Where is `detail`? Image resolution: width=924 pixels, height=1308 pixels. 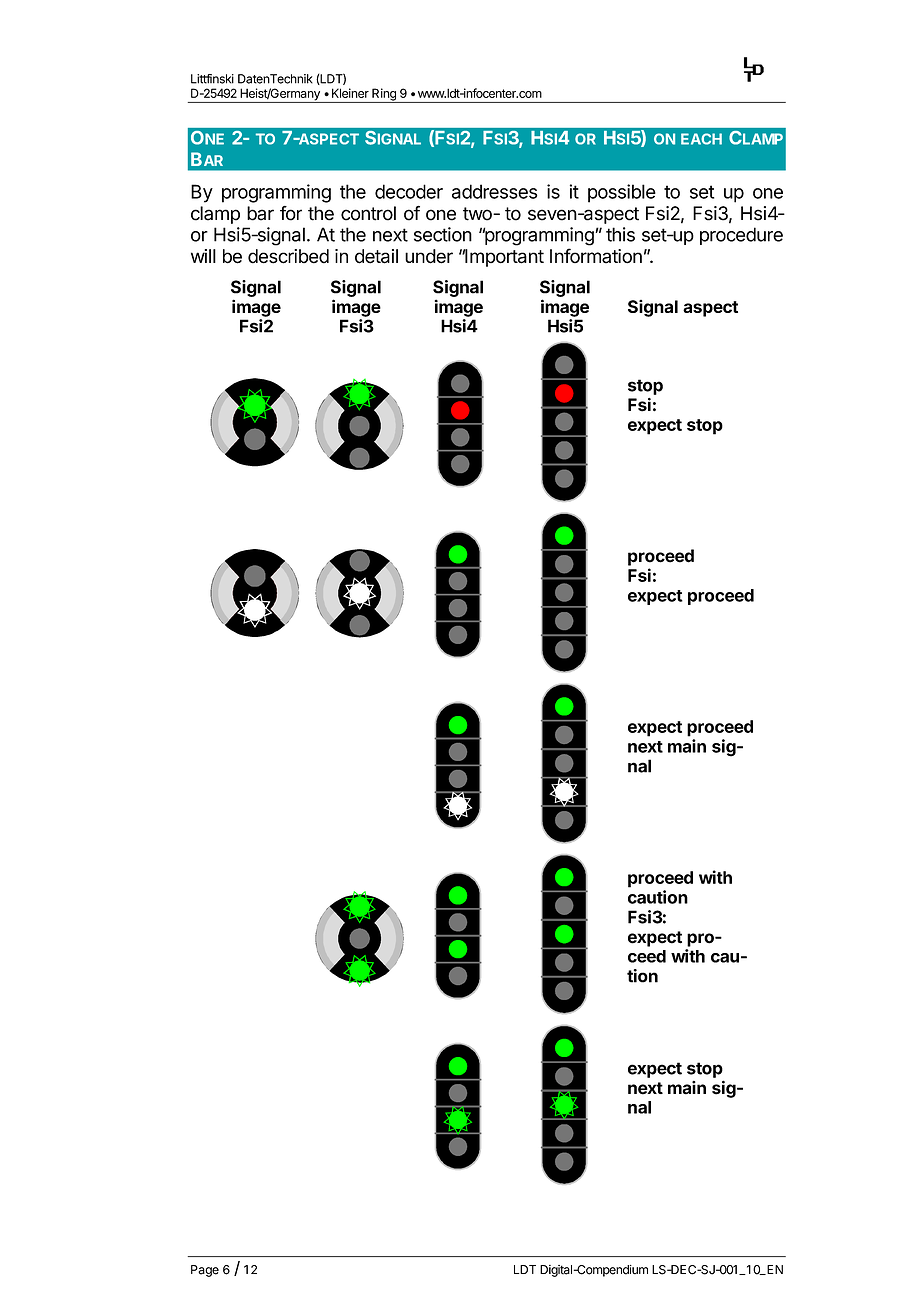
detail is located at coordinates (376, 256).
